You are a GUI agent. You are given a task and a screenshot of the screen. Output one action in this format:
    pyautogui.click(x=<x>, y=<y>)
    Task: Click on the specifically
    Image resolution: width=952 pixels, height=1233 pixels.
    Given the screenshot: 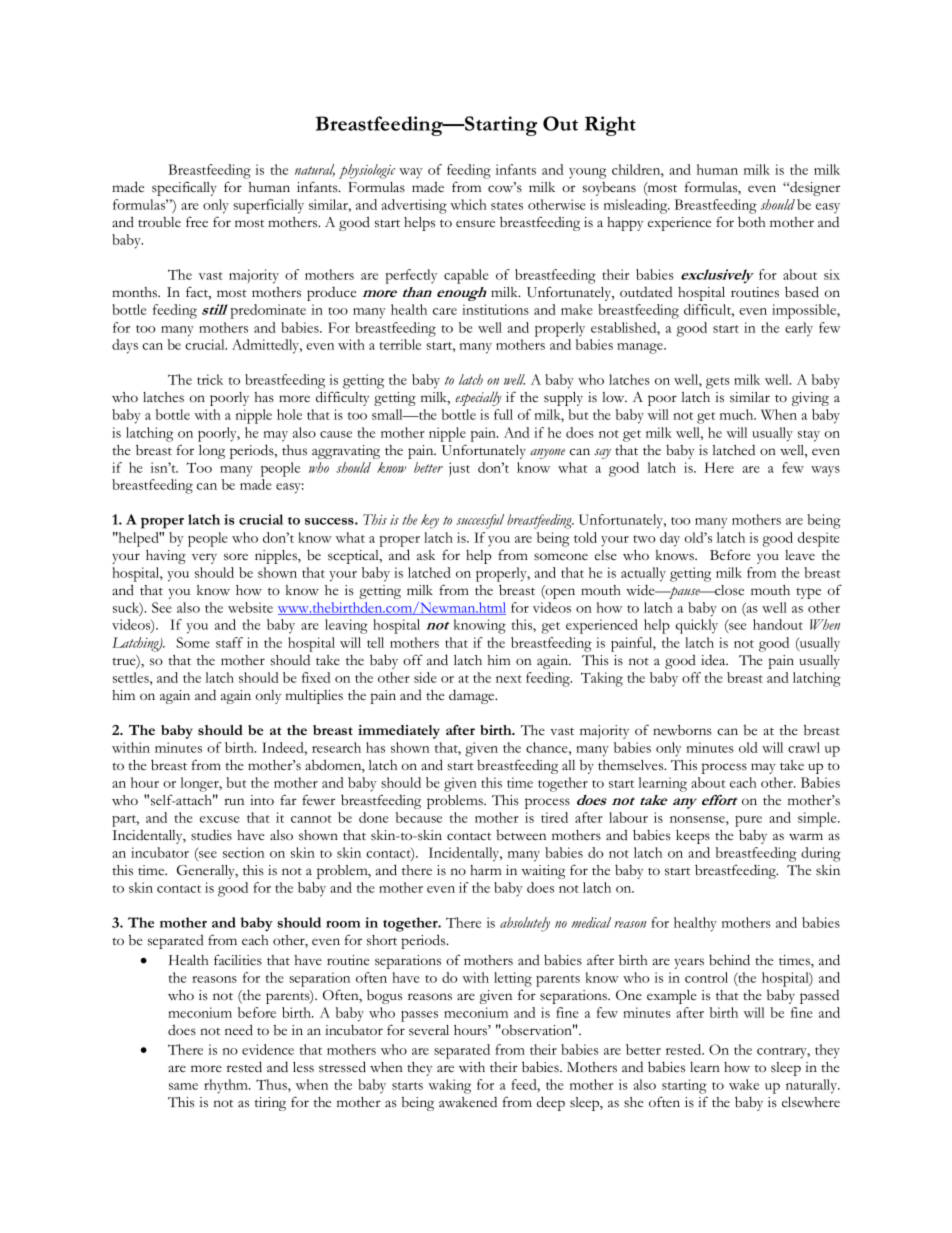 What is the action you would take?
    pyautogui.click(x=184, y=188)
